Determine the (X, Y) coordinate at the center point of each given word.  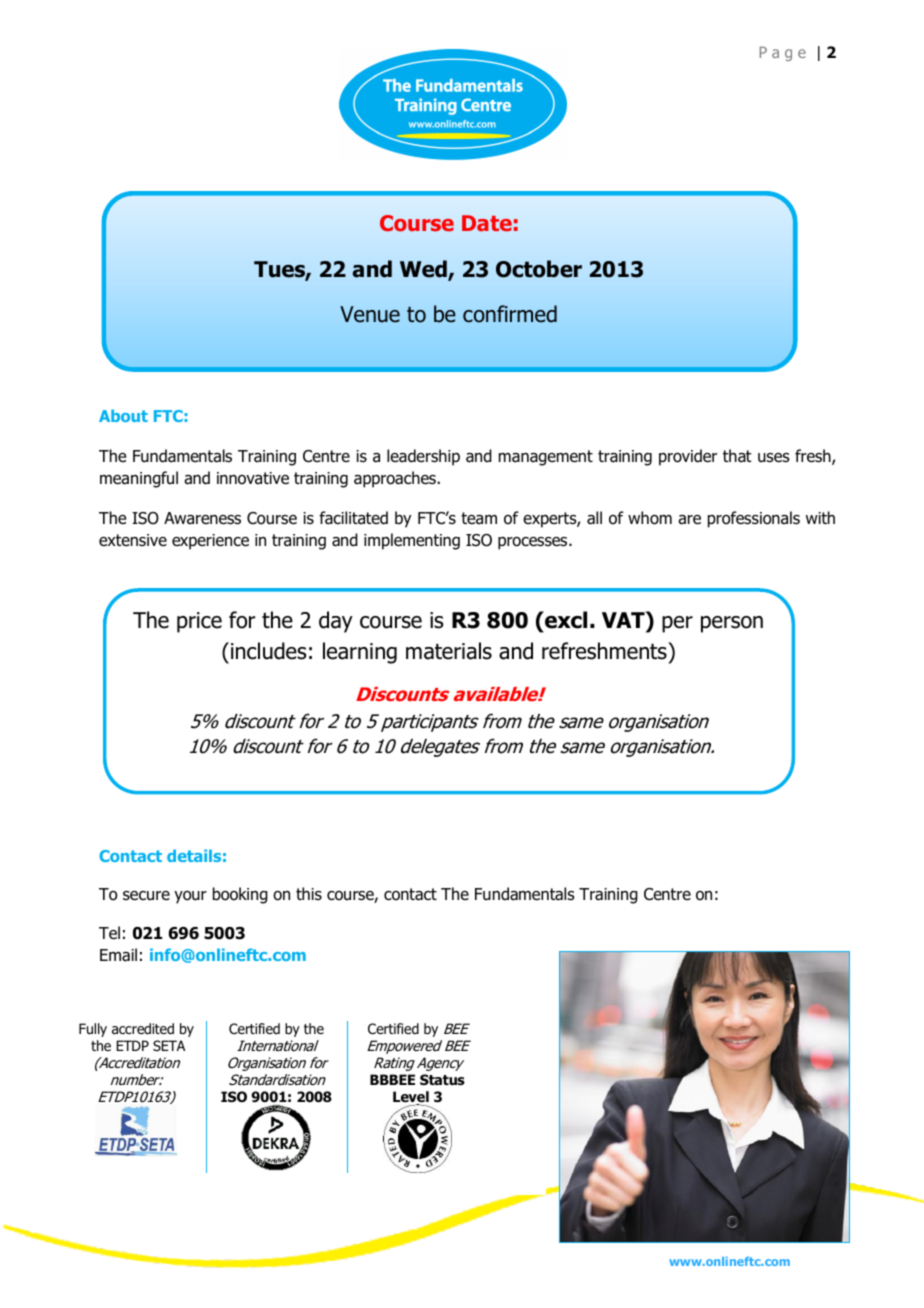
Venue (370, 314)
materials (449, 651)
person (732, 624)
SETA (169, 1045)
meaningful (139, 479)
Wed (424, 270)
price (199, 622)
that (737, 456)
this (309, 893)
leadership (423, 457)
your (190, 897)
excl (565, 621)
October (539, 269)
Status (442, 1080)
